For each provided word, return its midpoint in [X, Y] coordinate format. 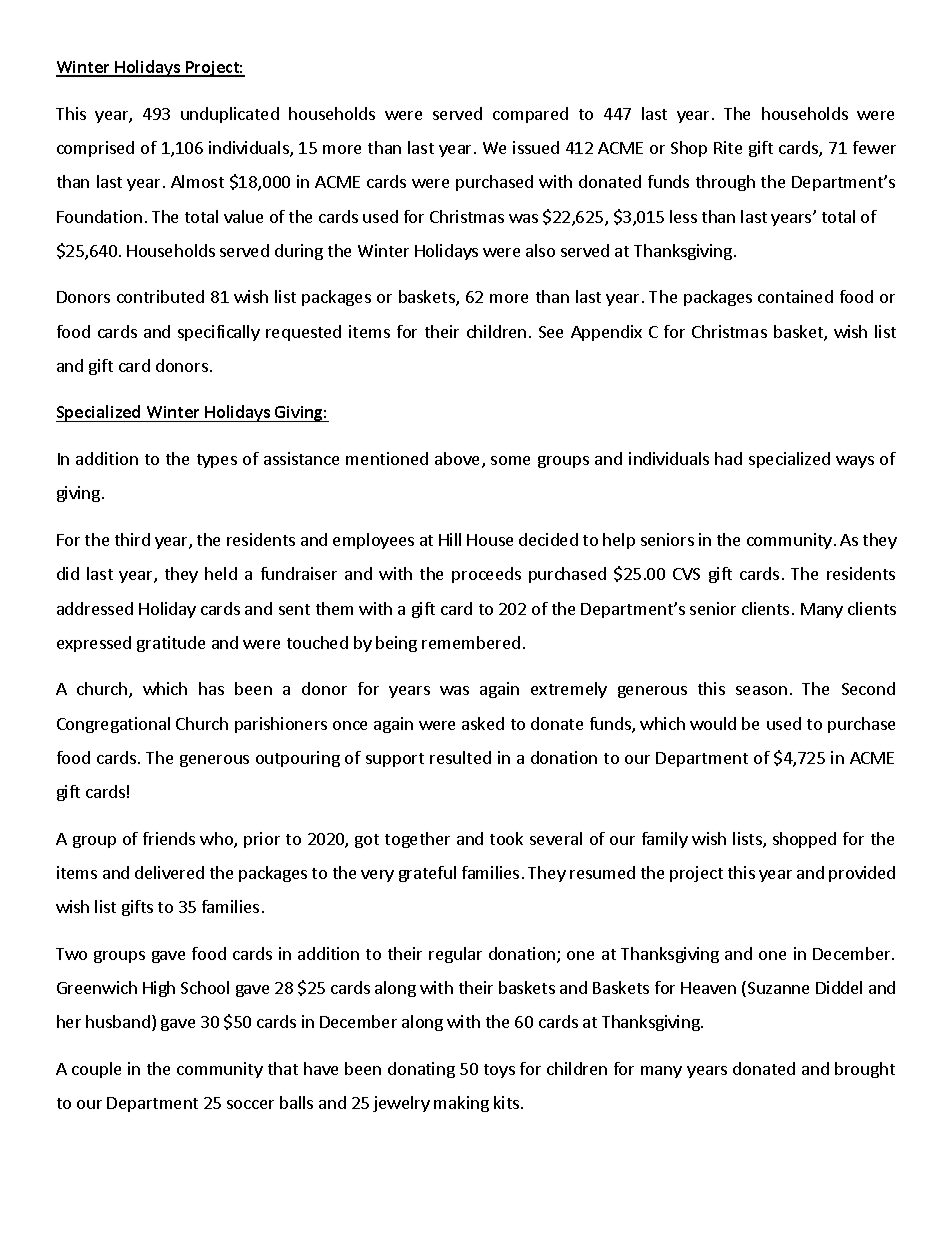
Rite [728, 147]
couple [96, 1070]
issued [536, 147]
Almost [197, 181]
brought [865, 1070]
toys [499, 1071]
